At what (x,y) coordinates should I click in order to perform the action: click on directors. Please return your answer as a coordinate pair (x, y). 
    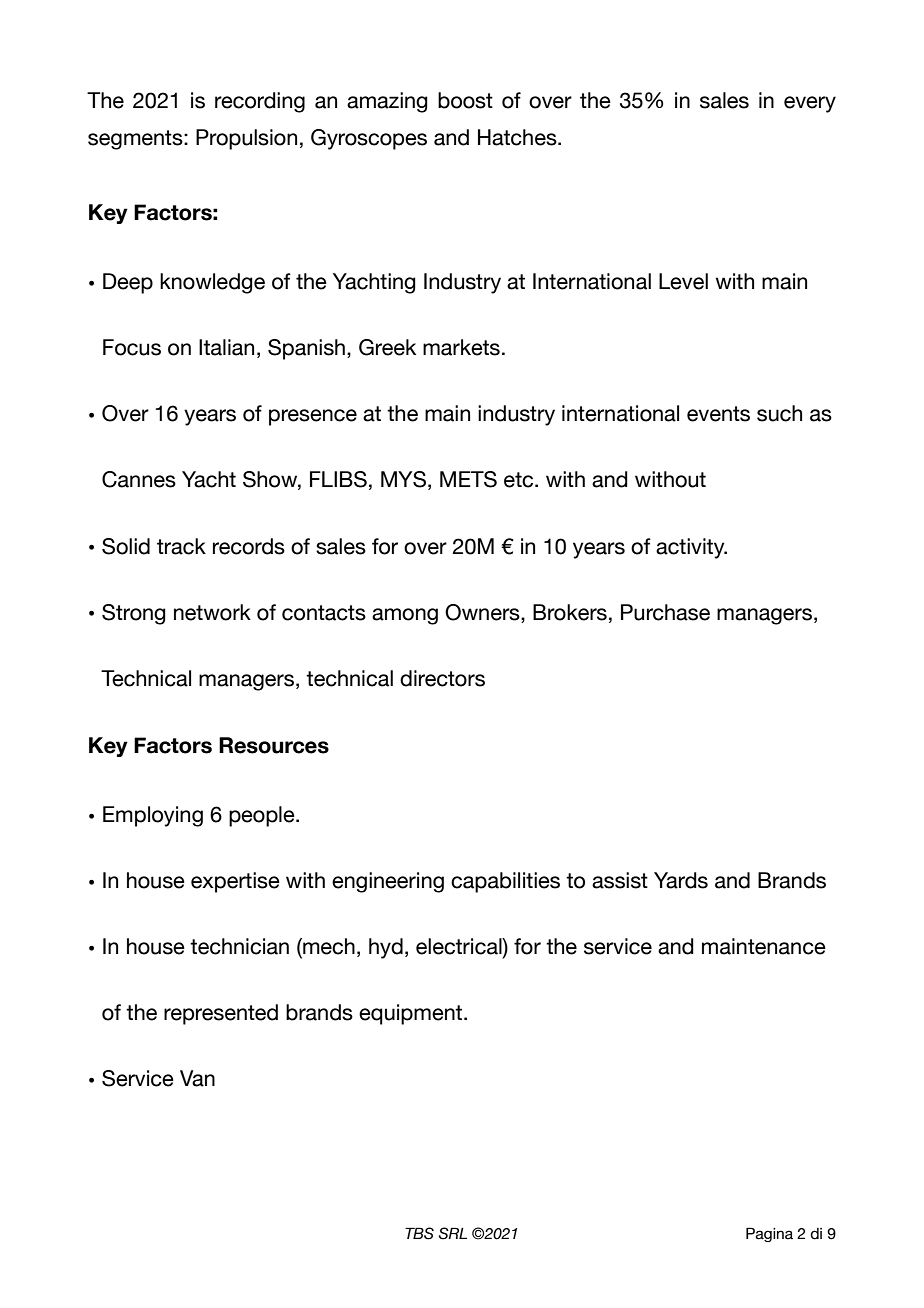
    Looking at the image, I should click on (442, 678).
